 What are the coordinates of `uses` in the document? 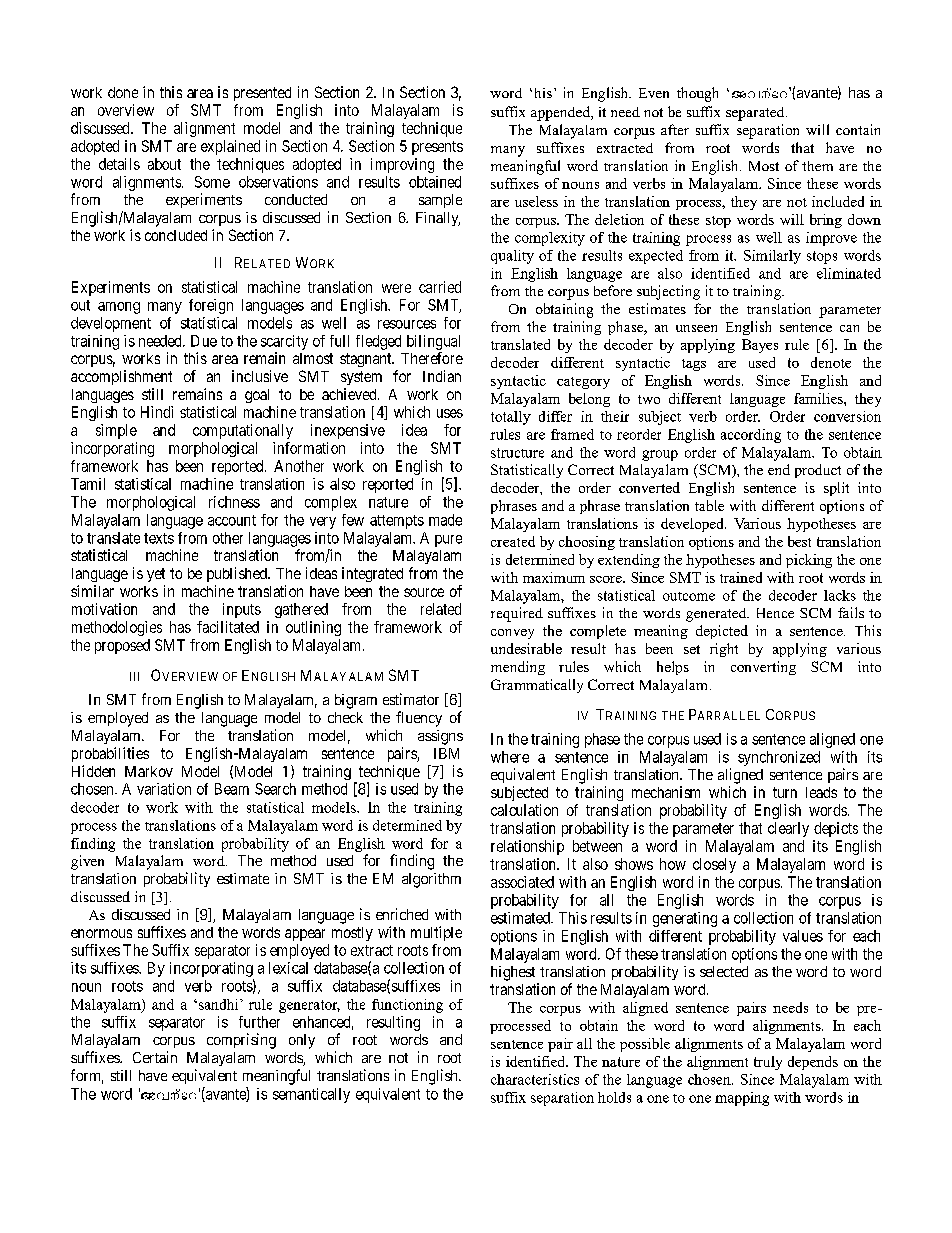 It's located at (450, 413).
